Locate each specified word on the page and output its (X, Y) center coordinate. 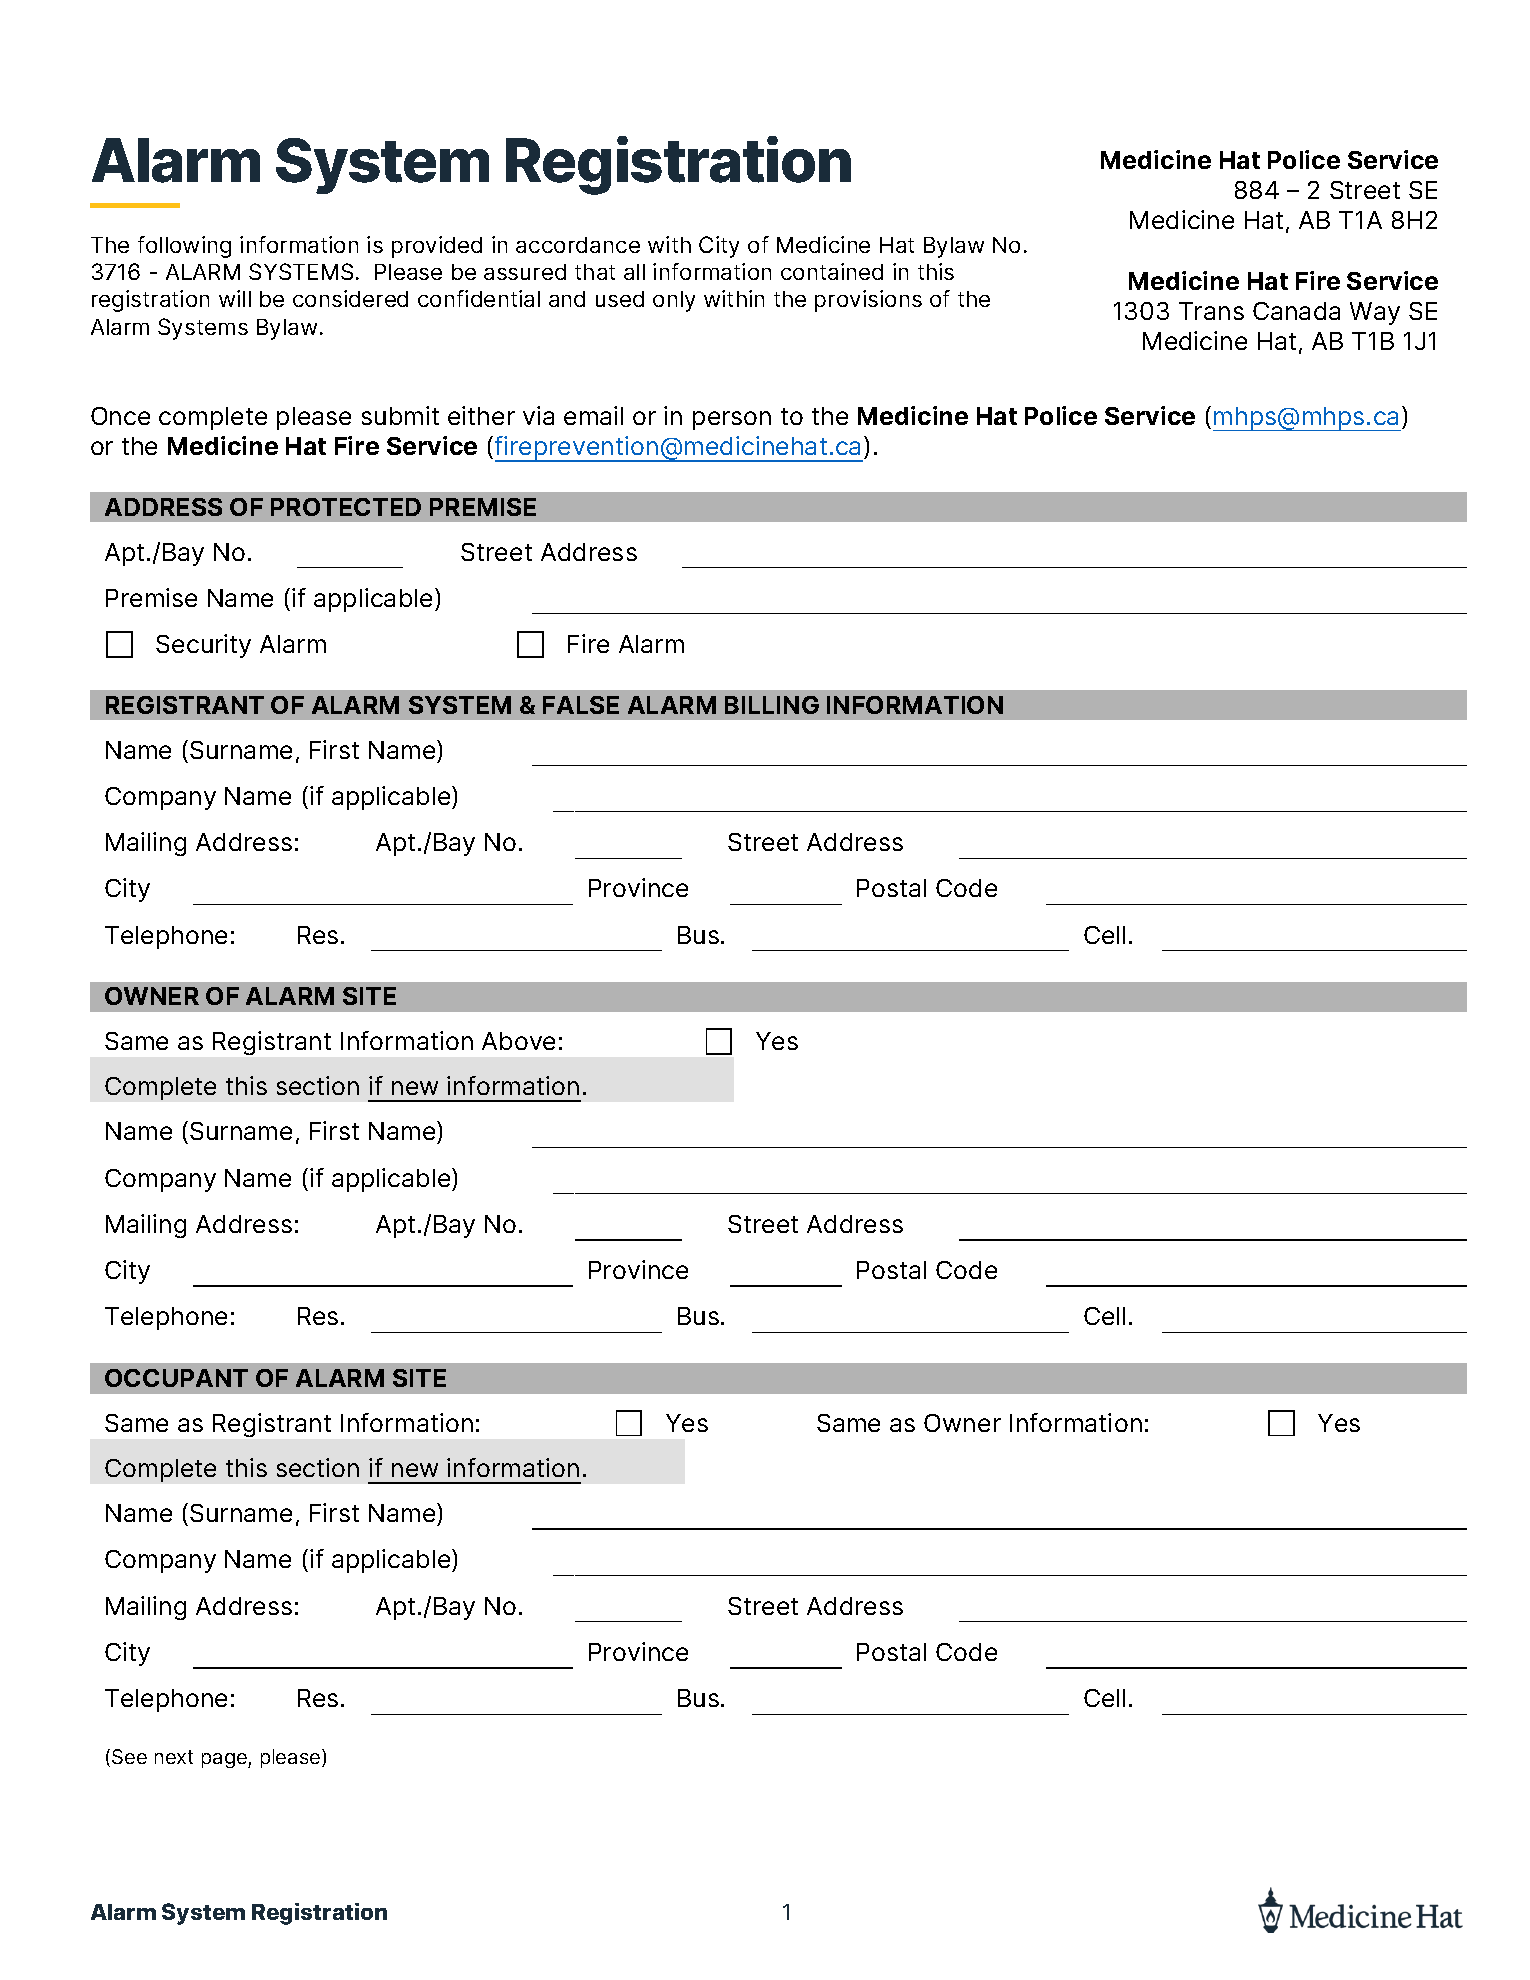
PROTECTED (346, 507)
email (593, 415)
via (538, 415)
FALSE (581, 705)
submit (400, 415)
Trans (1211, 311)
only (674, 301)
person (732, 420)
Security (203, 646)
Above (518, 1041)
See (129, 1756)
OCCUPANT (176, 1378)
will (235, 298)
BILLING (772, 705)
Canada (1296, 311)
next (174, 1757)
